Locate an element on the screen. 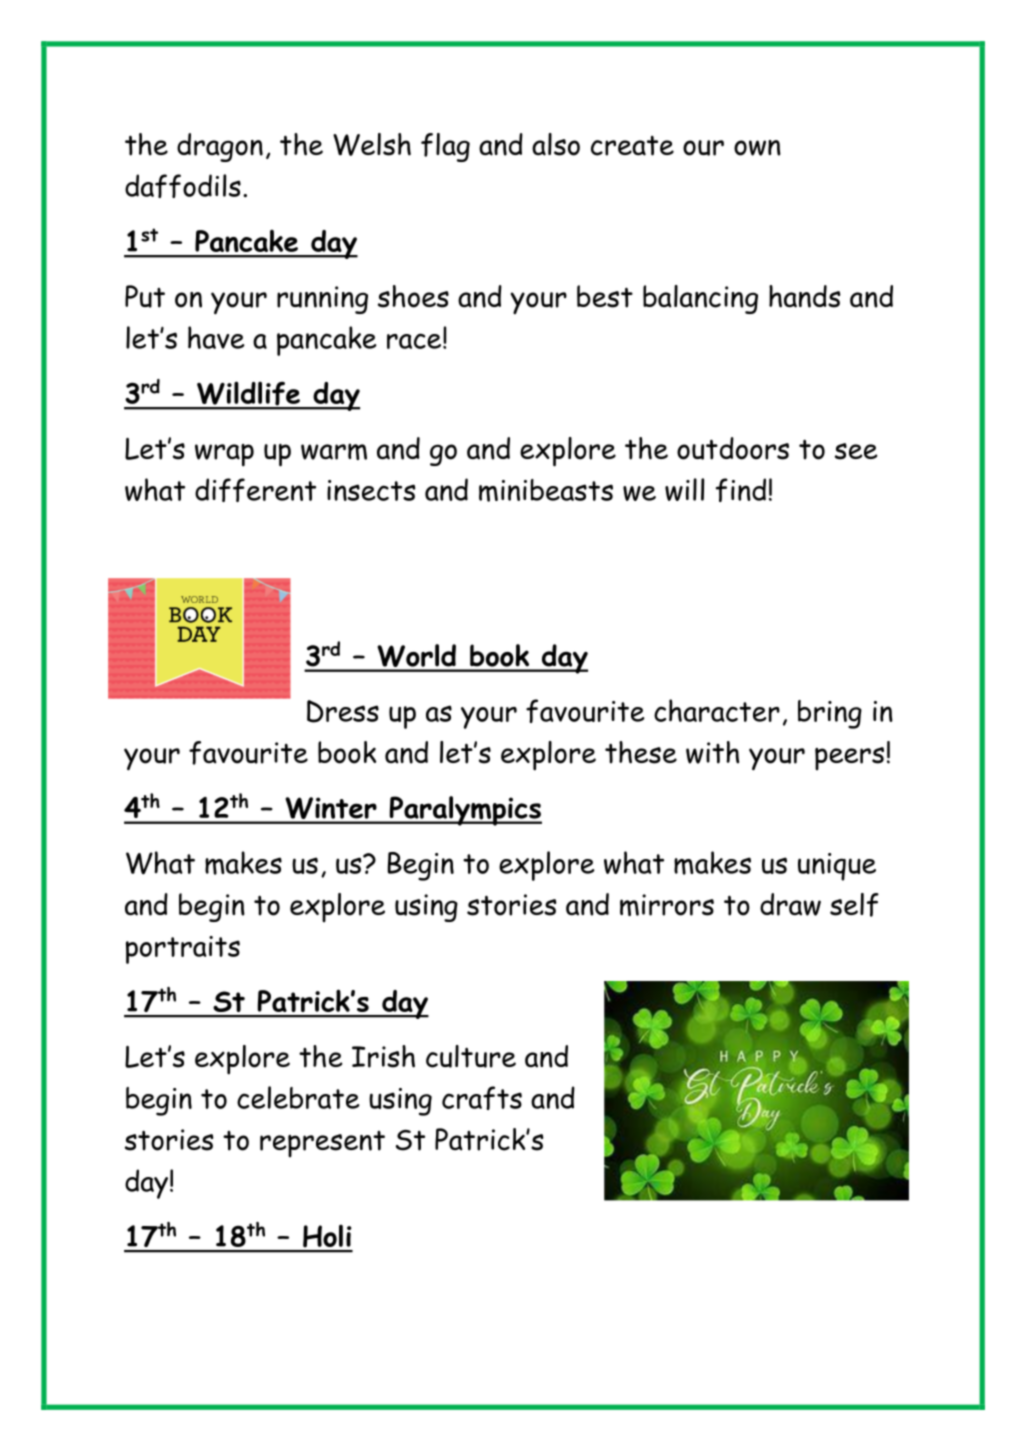 The image size is (1026, 1451). flag is located at coordinates (445, 147).
